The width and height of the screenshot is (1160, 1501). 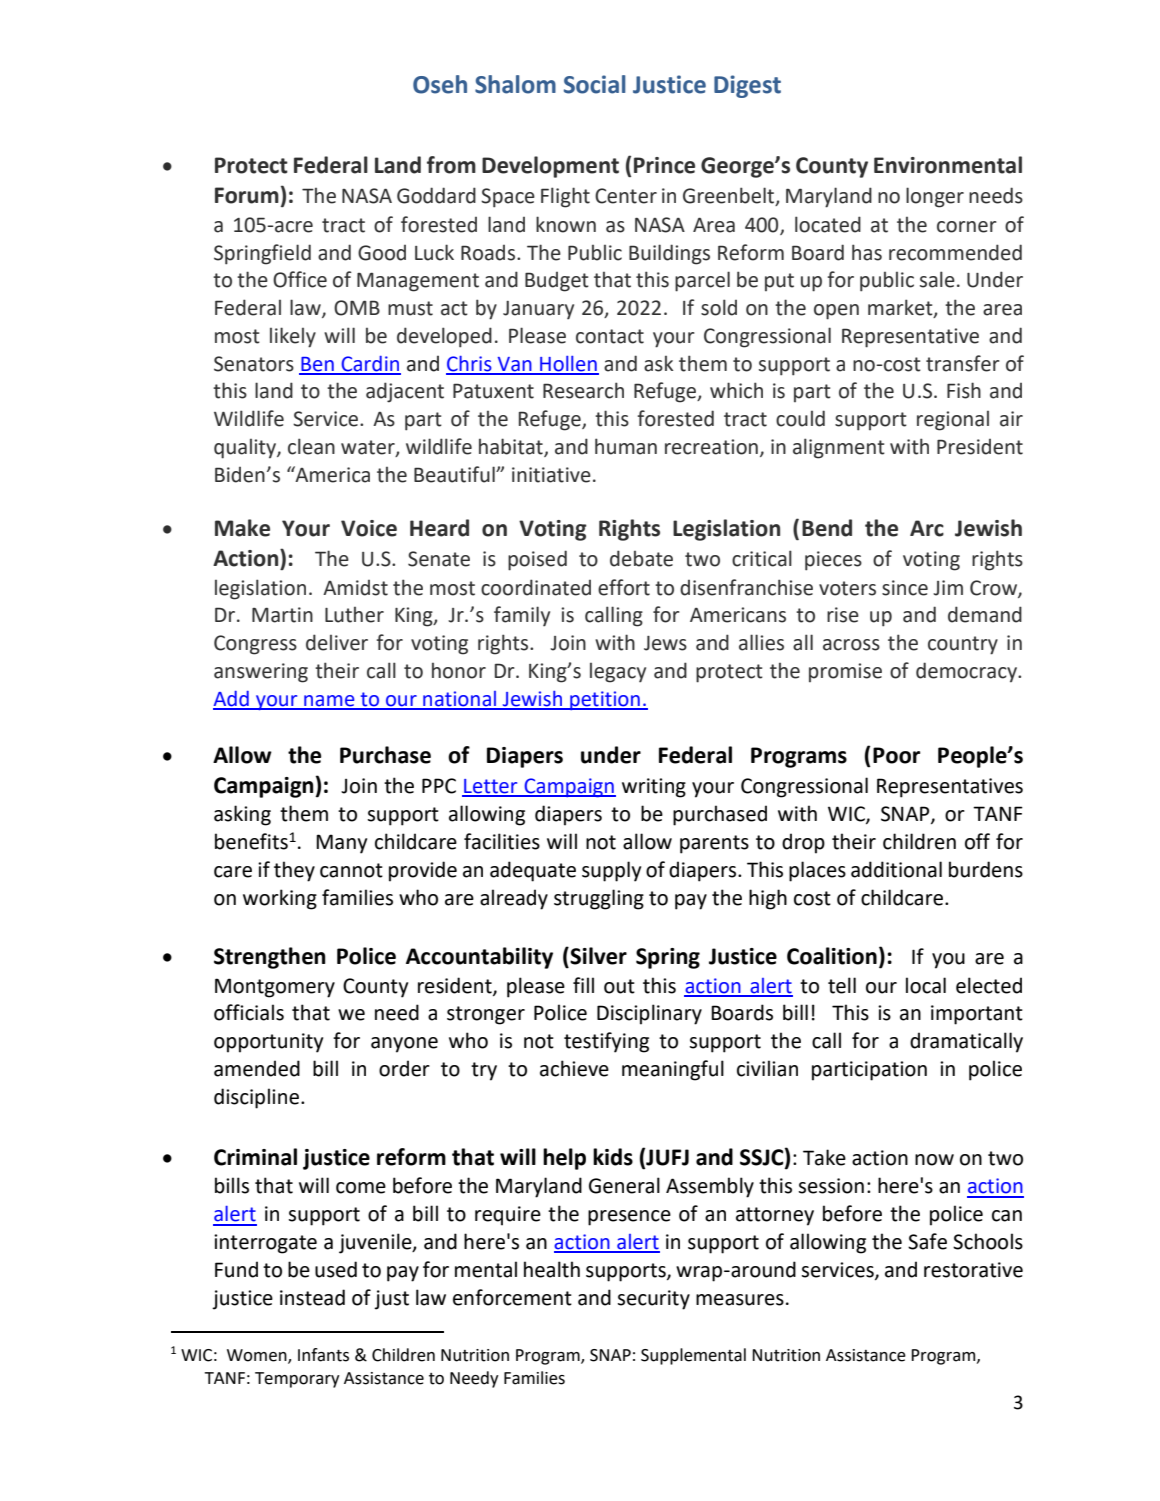 I want to click on human, so click(x=626, y=446).
